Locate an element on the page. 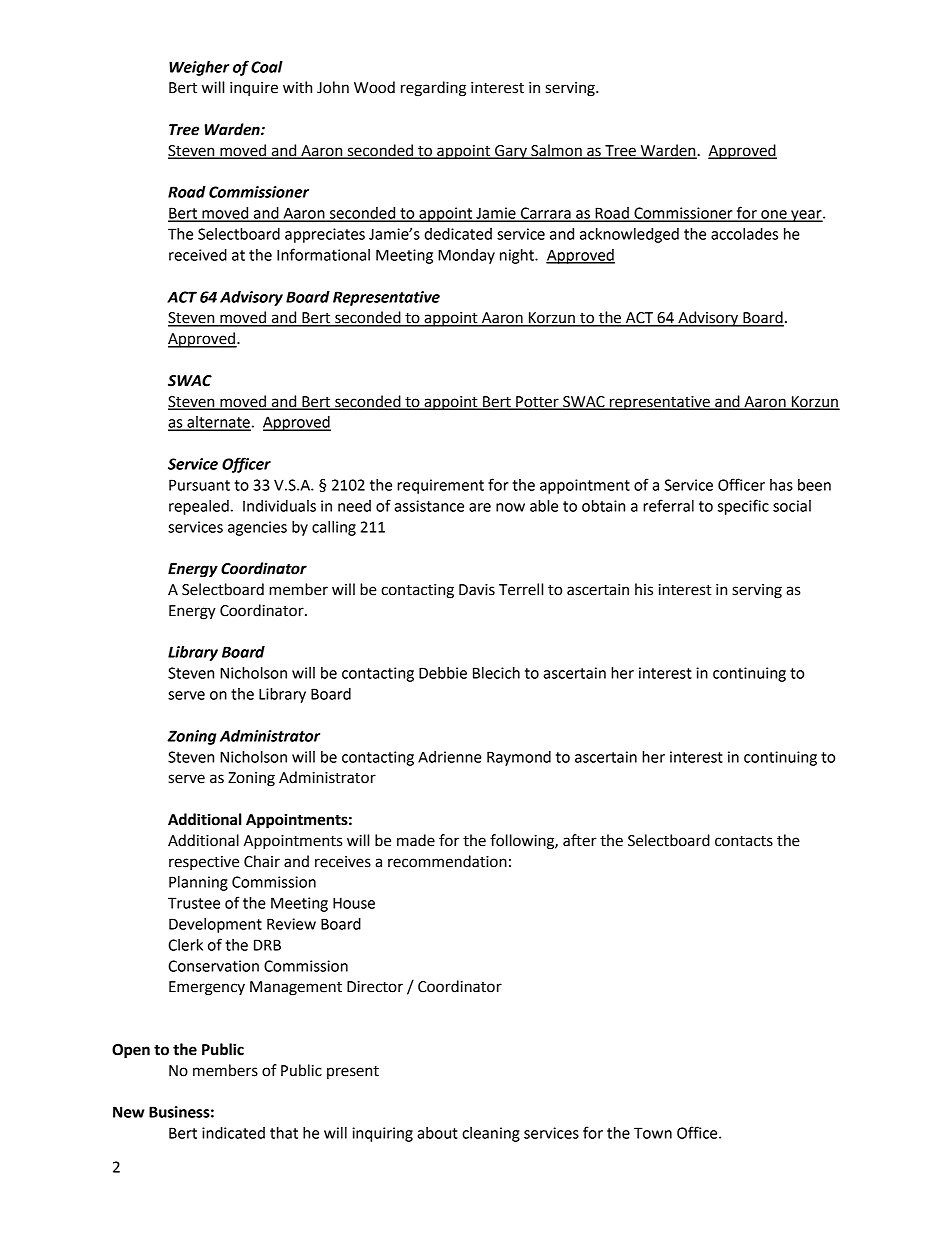 The height and width of the image is (1233, 952). accolades is located at coordinates (744, 234).
